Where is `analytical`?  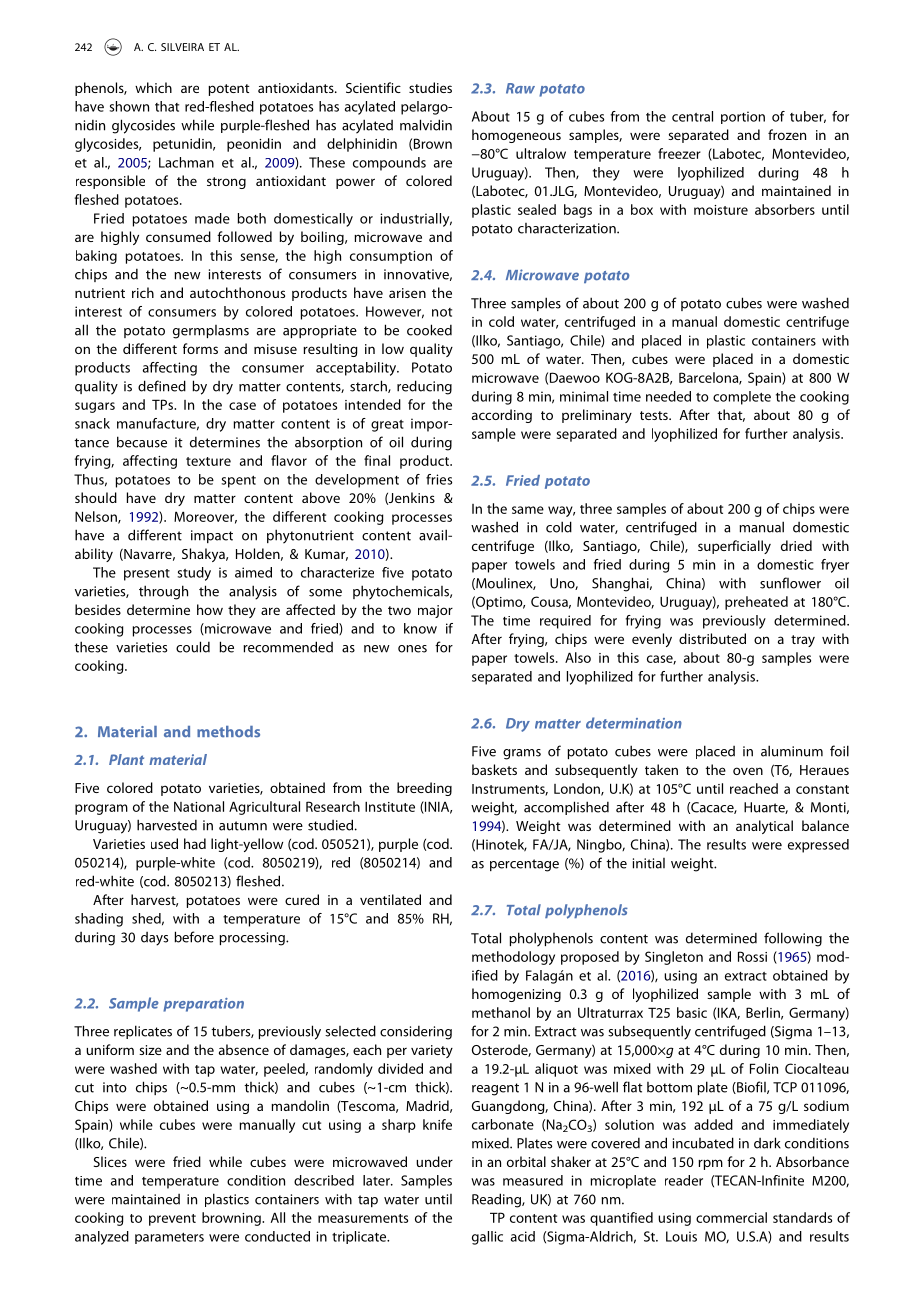
analytical is located at coordinates (764, 827).
